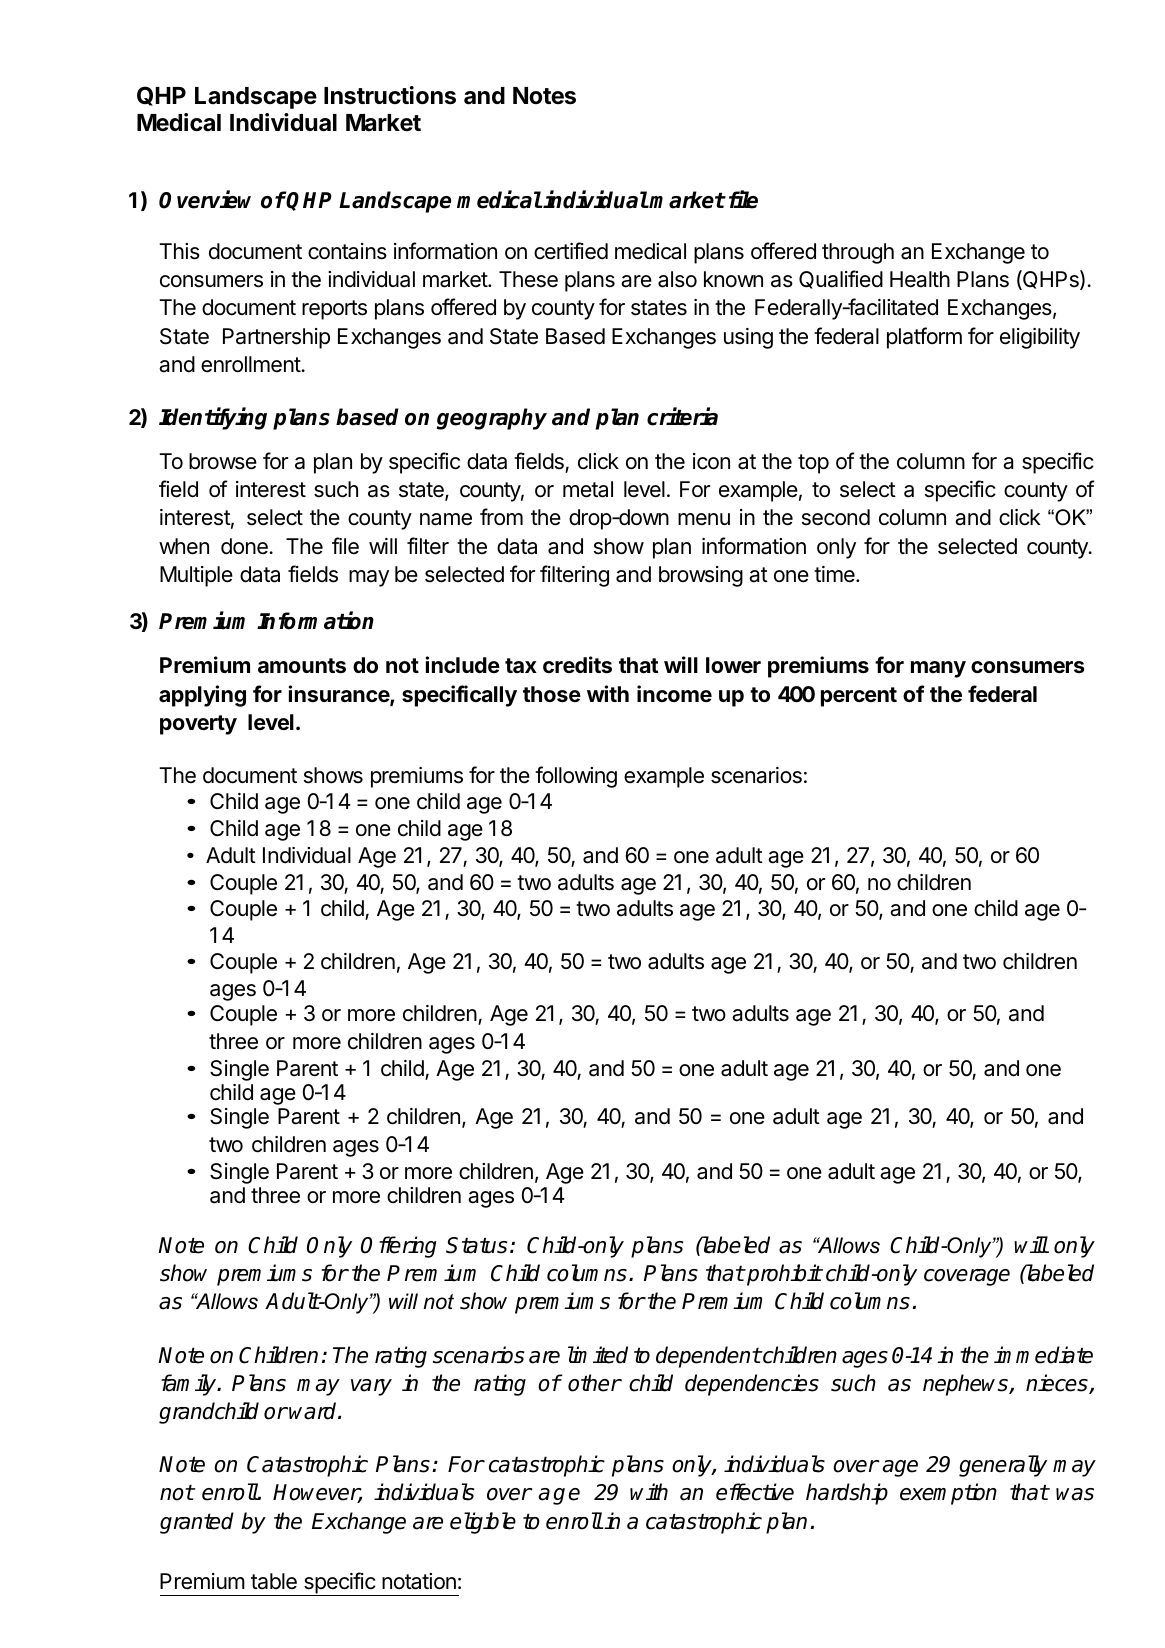 The height and width of the screenshot is (1648, 1165). What do you see at coordinates (483, 1523) in the screenshot?
I see `eligible` at bounding box center [483, 1523].
